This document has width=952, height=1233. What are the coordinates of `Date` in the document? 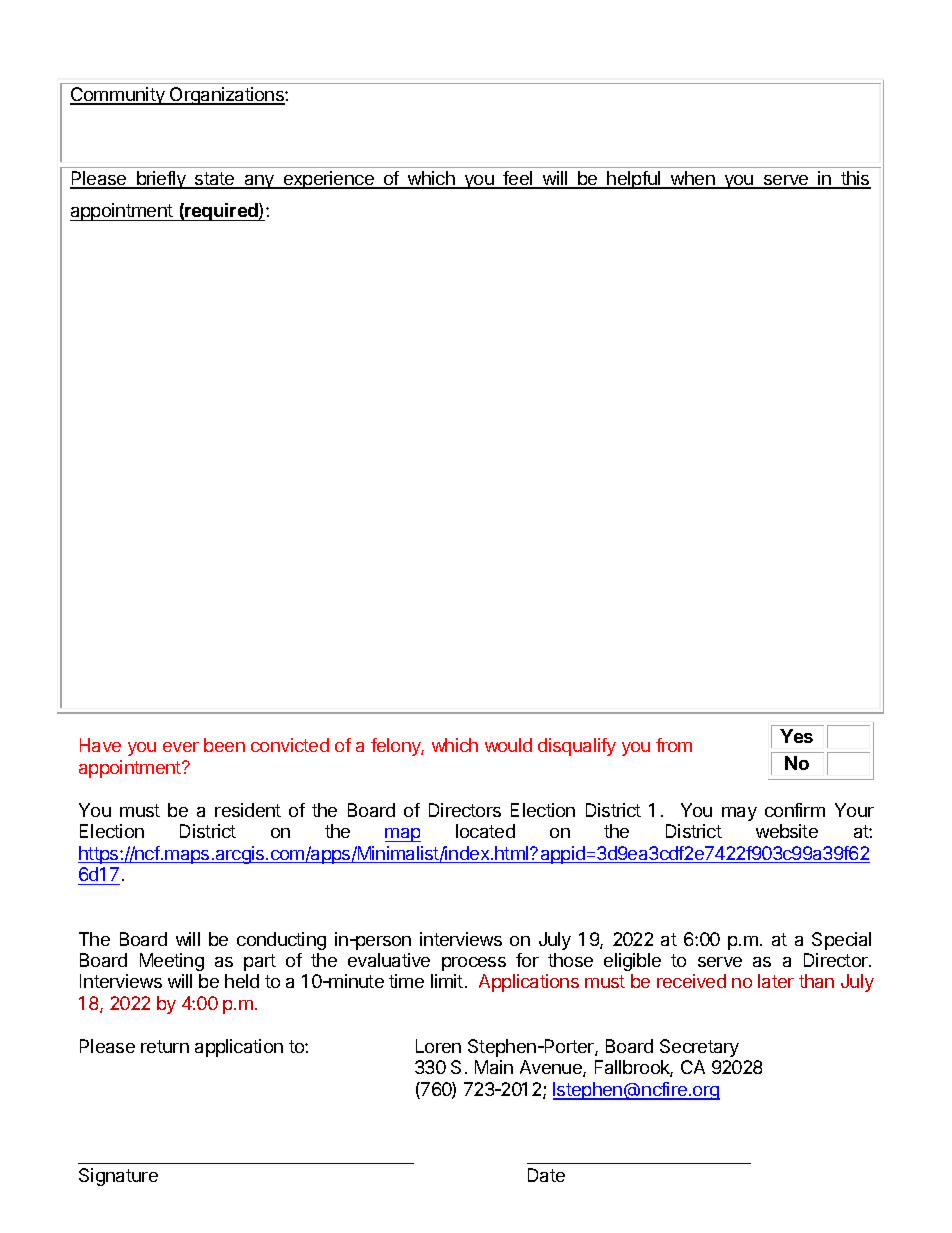 It's located at (546, 1175).
